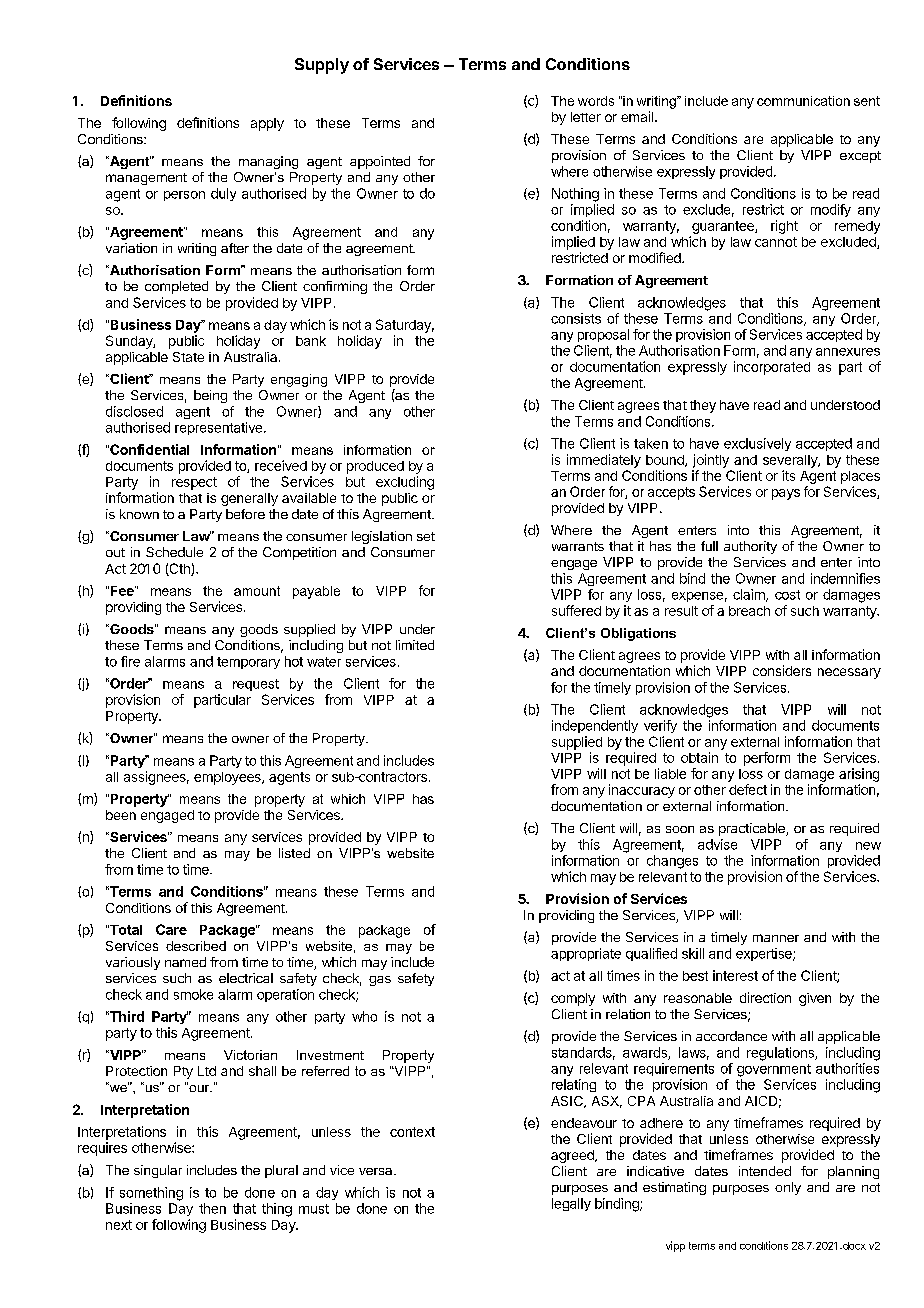 The width and height of the screenshot is (924, 1308). I want to click on State, so click(188, 357).
